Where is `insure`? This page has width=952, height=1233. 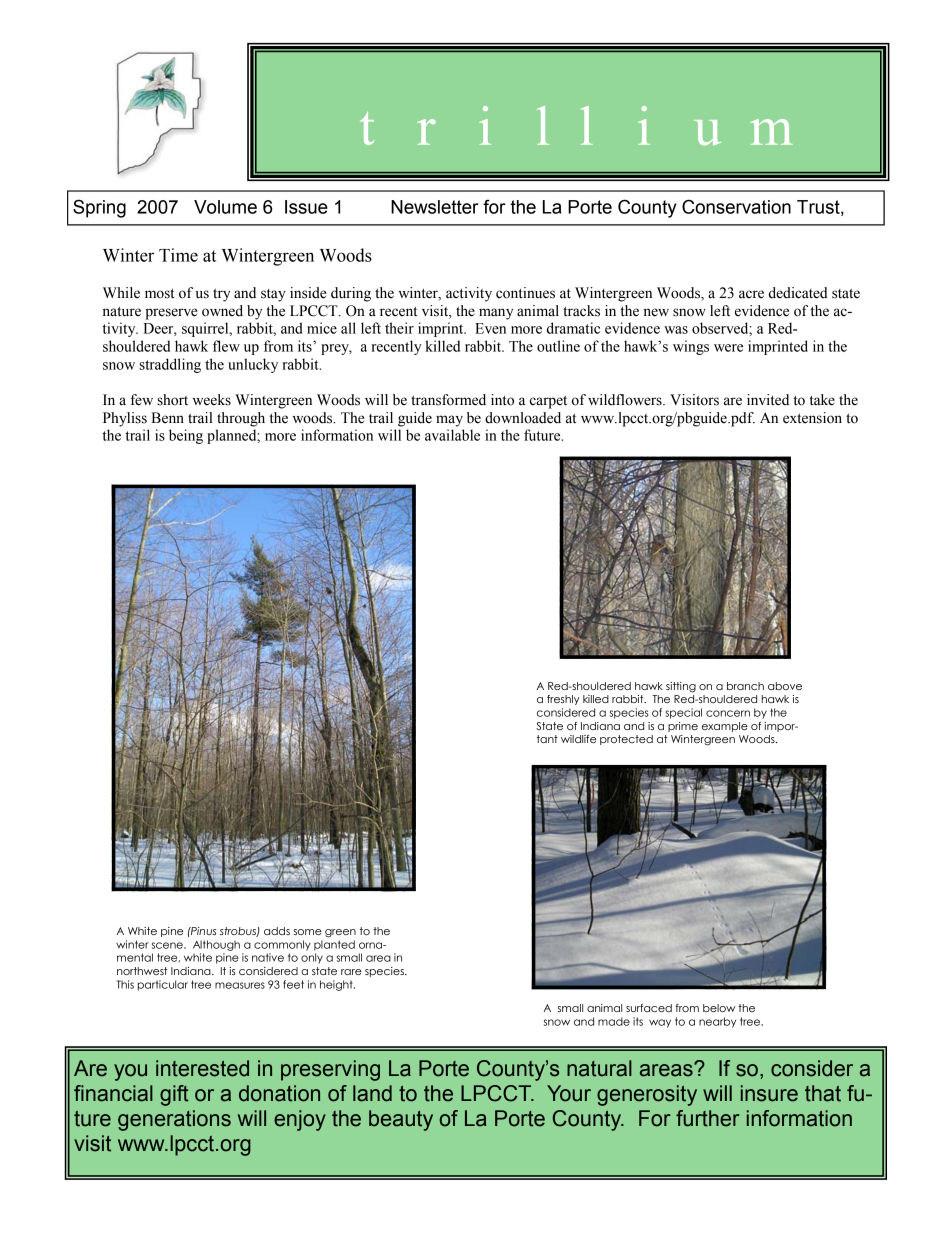 insure is located at coordinates (769, 1093).
